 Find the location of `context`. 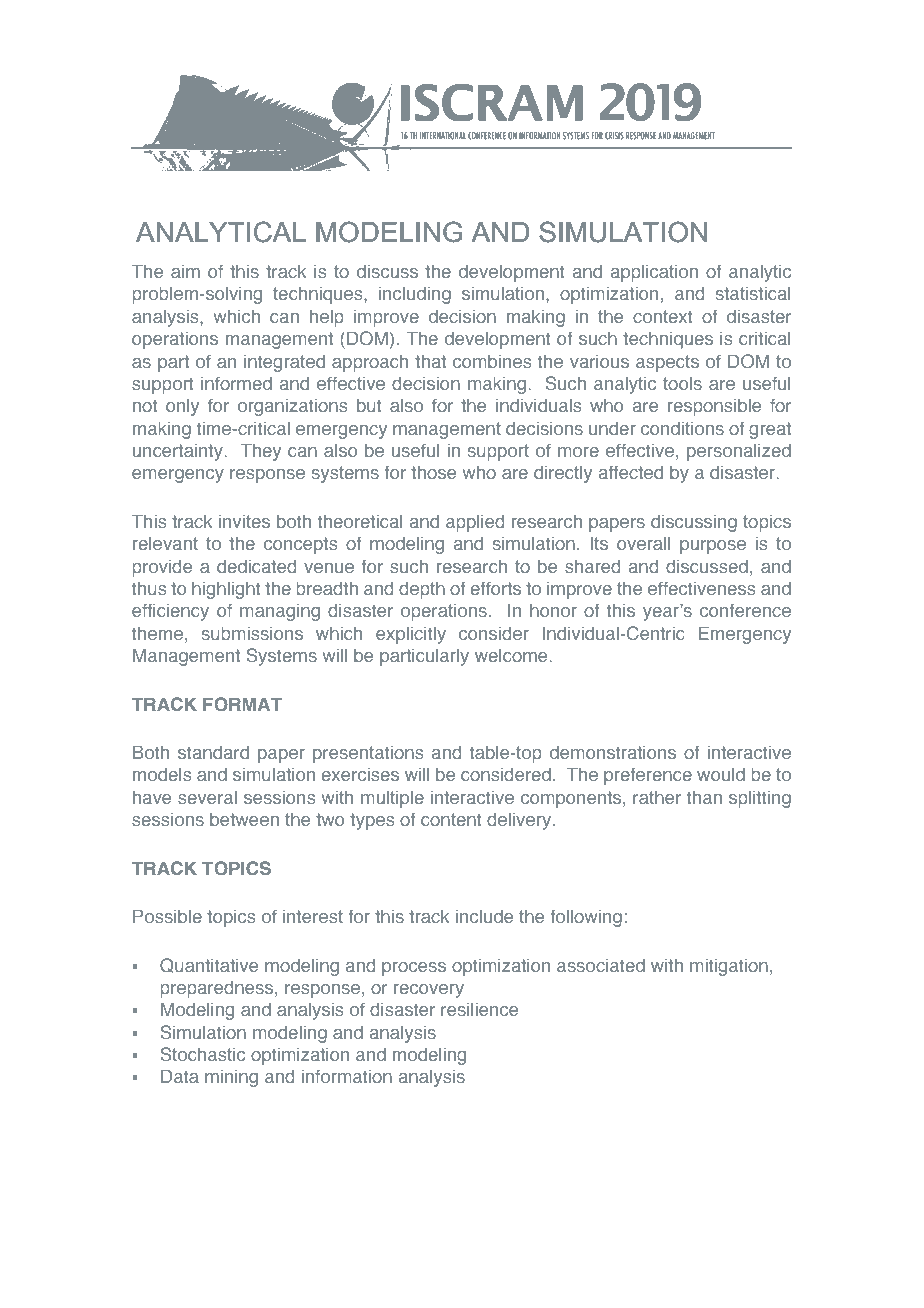

context is located at coordinates (663, 316).
